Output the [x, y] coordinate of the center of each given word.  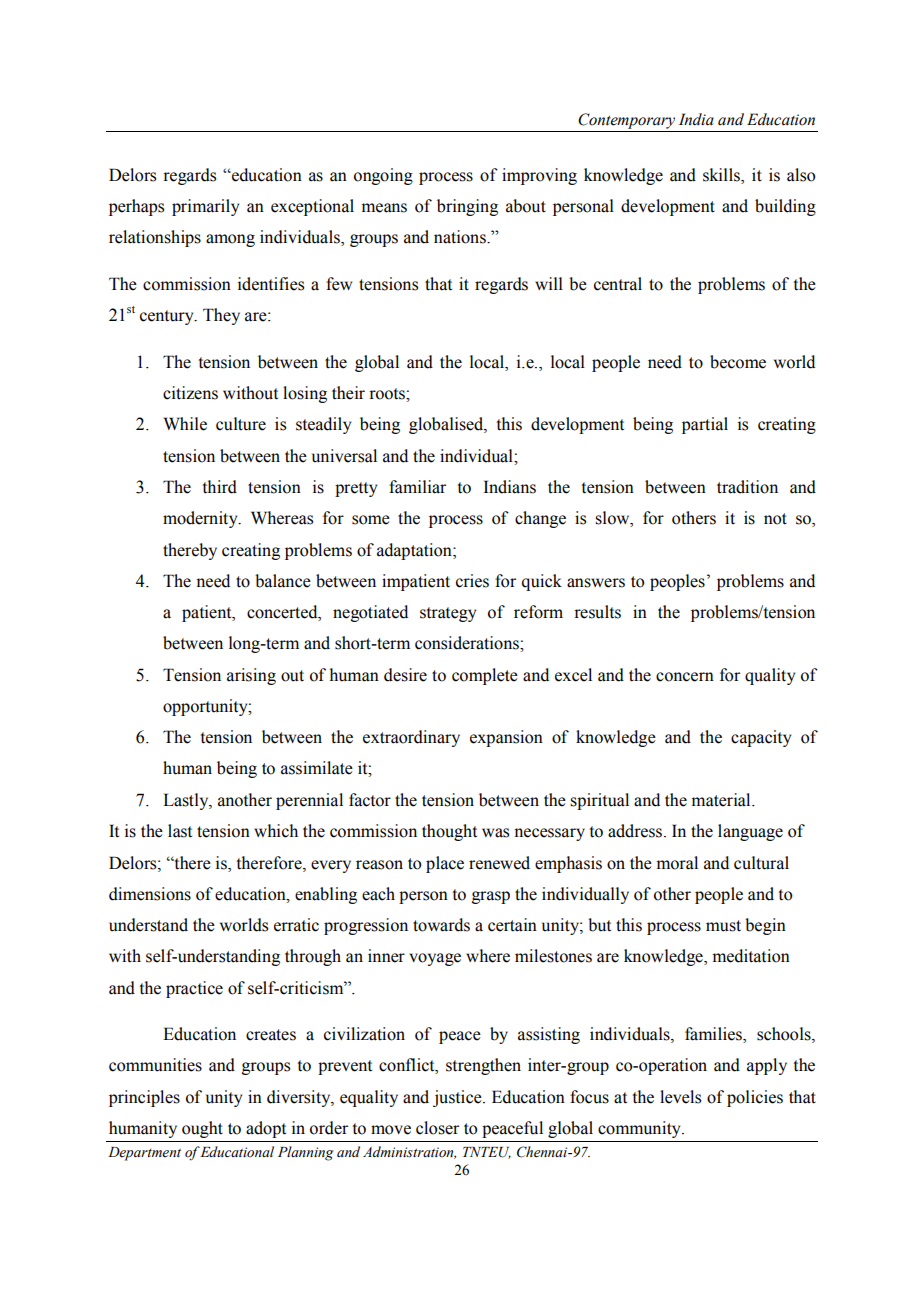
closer [437, 1128]
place [445, 864]
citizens [190, 393]
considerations [468, 643]
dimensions [150, 894]
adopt [266, 1129]
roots [388, 394]
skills [722, 176]
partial [705, 425]
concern [685, 677]
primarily [205, 207]
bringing [467, 207]
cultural [761, 863]
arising [251, 676]
